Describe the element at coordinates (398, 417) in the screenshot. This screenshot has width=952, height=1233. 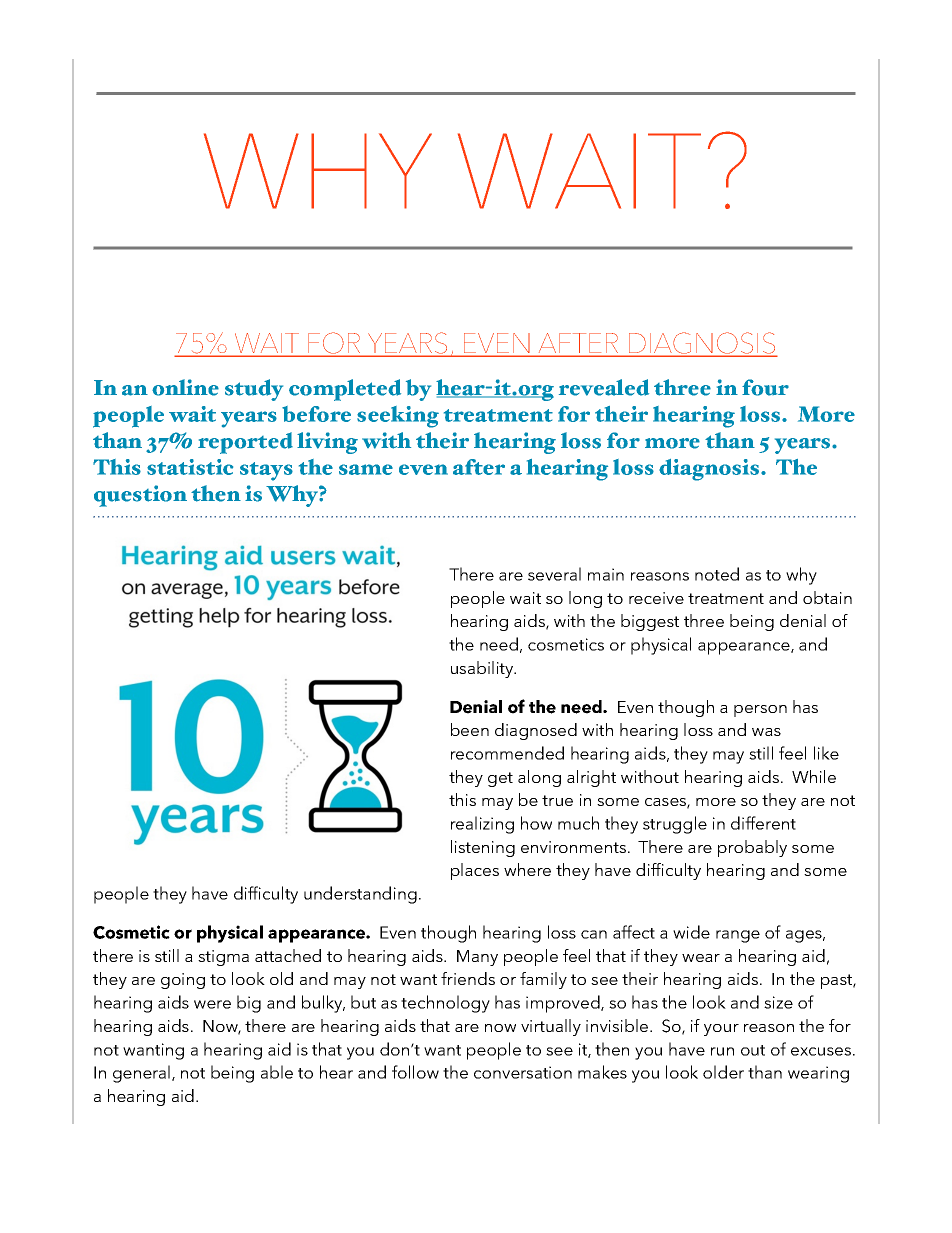
I see `seeking` at that location.
